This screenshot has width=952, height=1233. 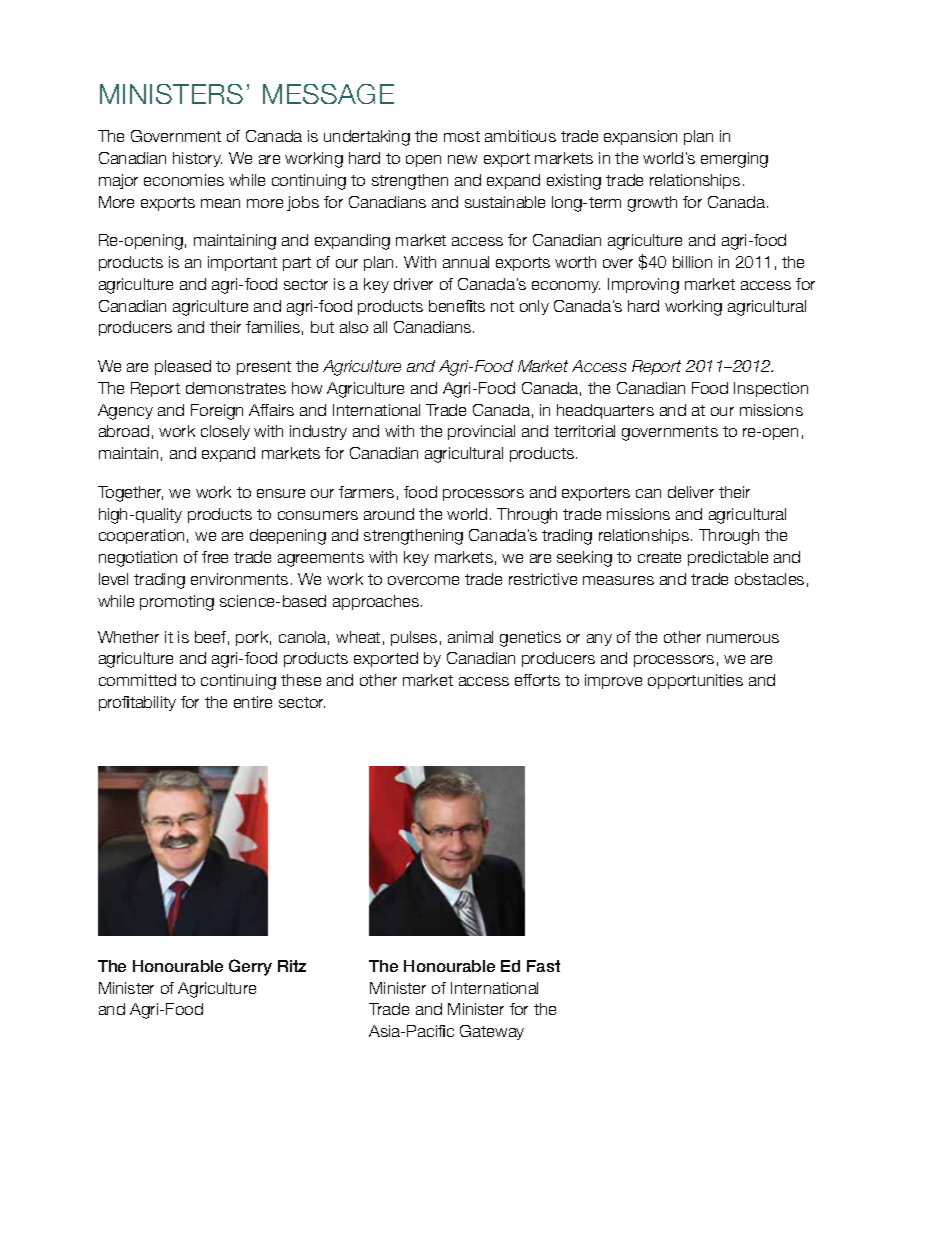 I want to click on expansion, so click(x=640, y=137).
